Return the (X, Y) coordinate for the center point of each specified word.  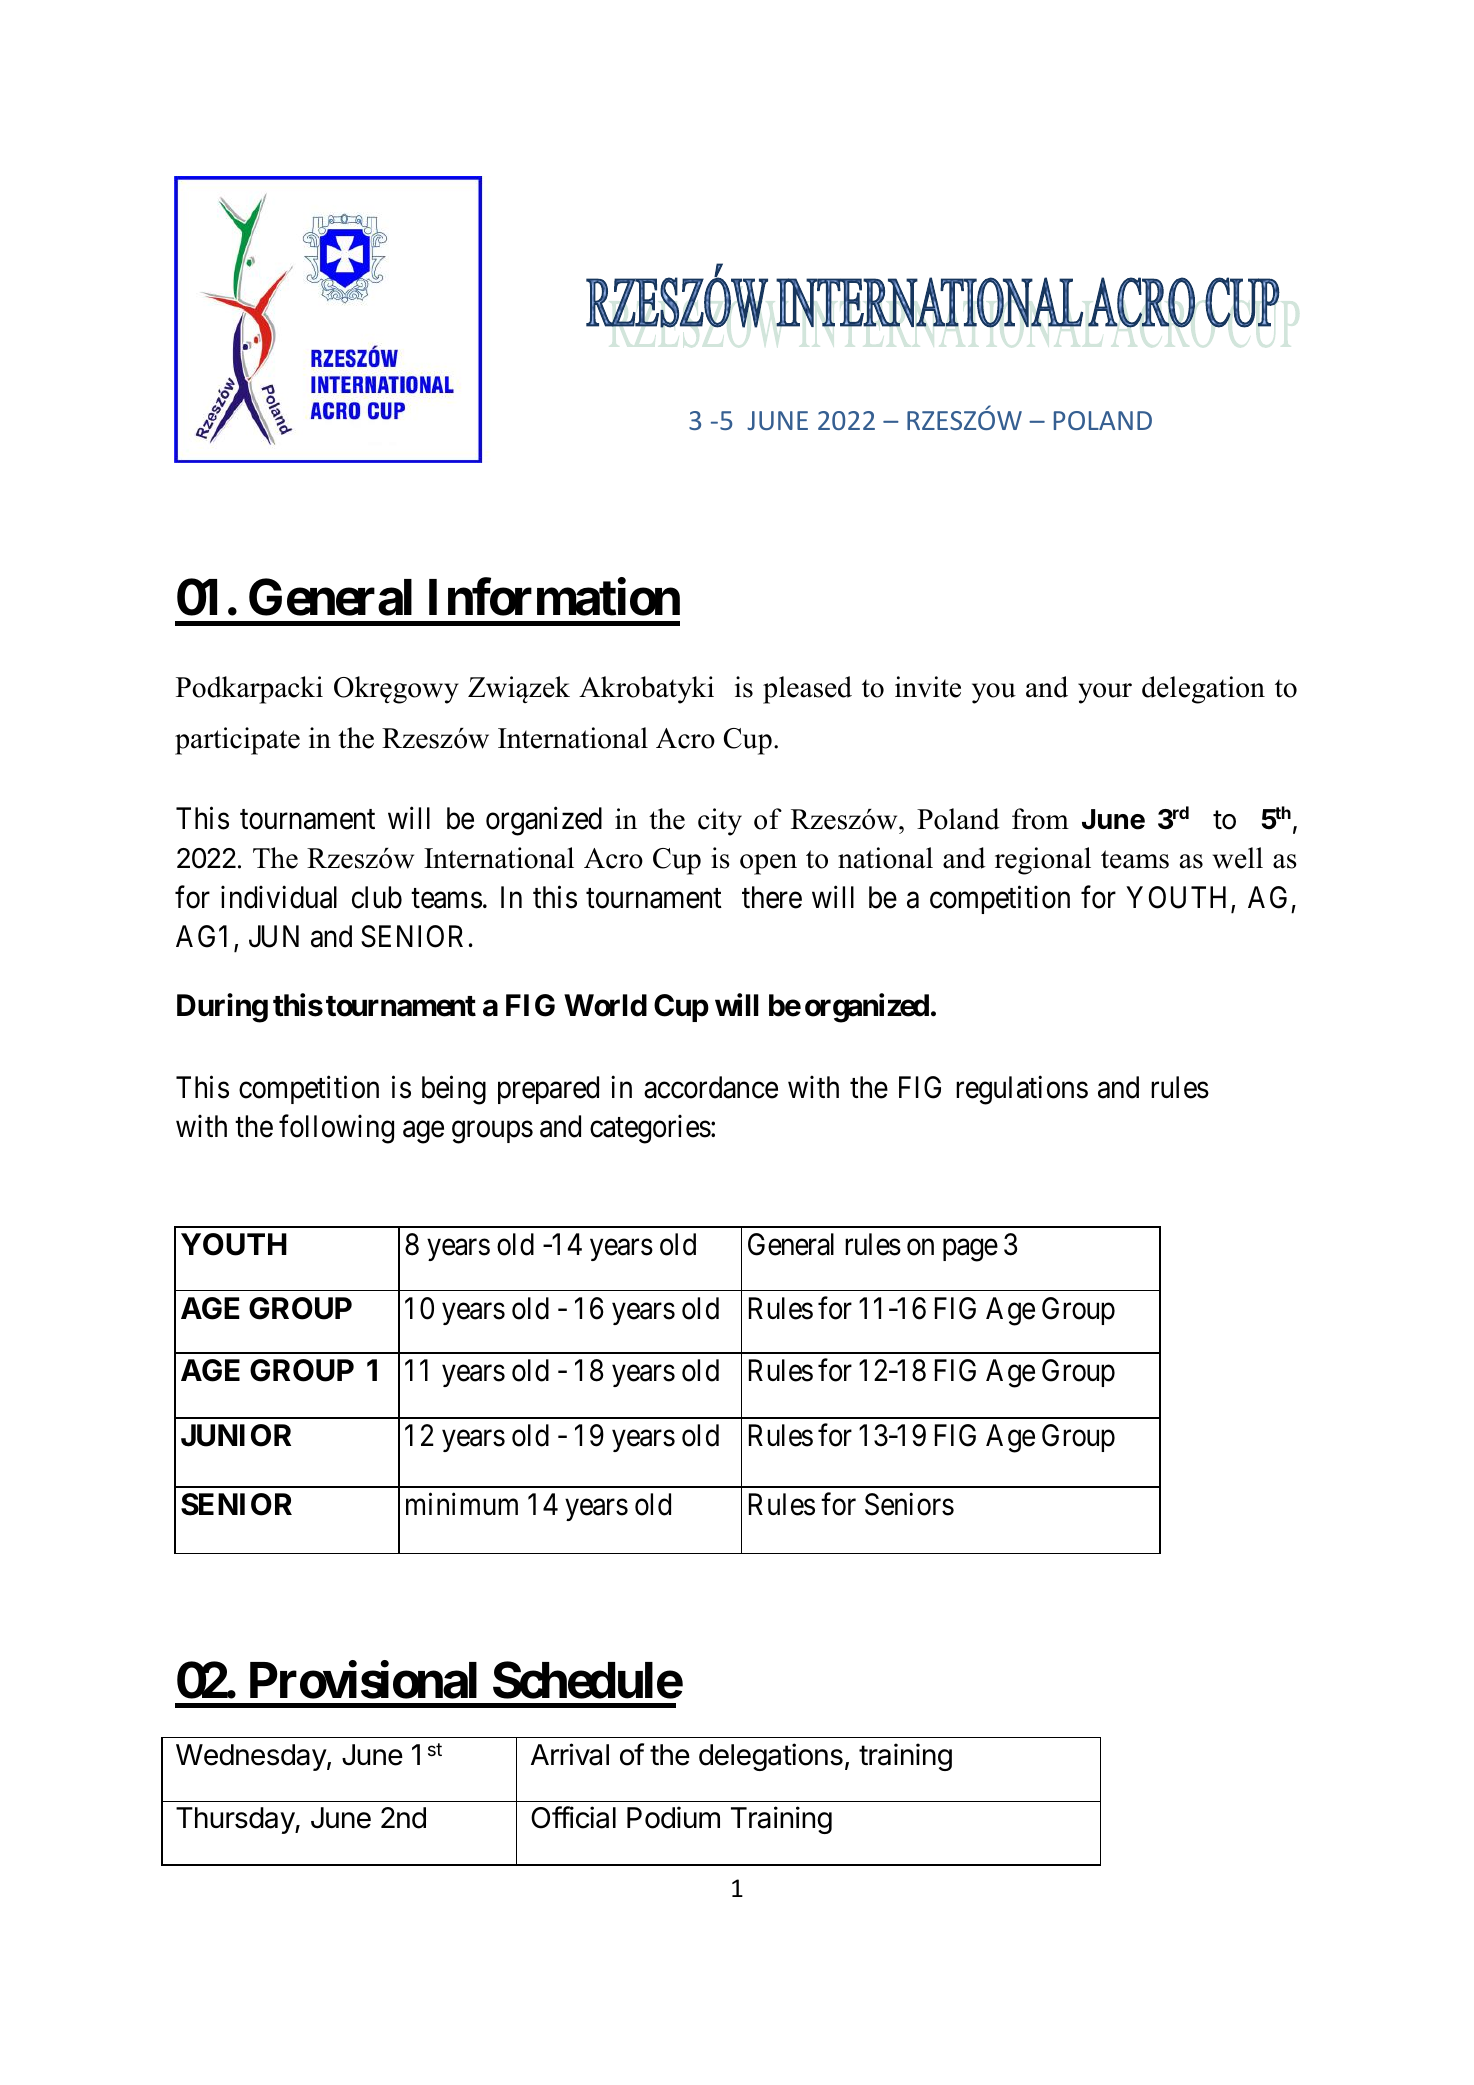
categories (650, 1129)
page (970, 1251)
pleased (807, 690)
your (1105, 693)
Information (554, 597)
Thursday (236, 1820)
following (336, 1129)
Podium (673, 1817)
